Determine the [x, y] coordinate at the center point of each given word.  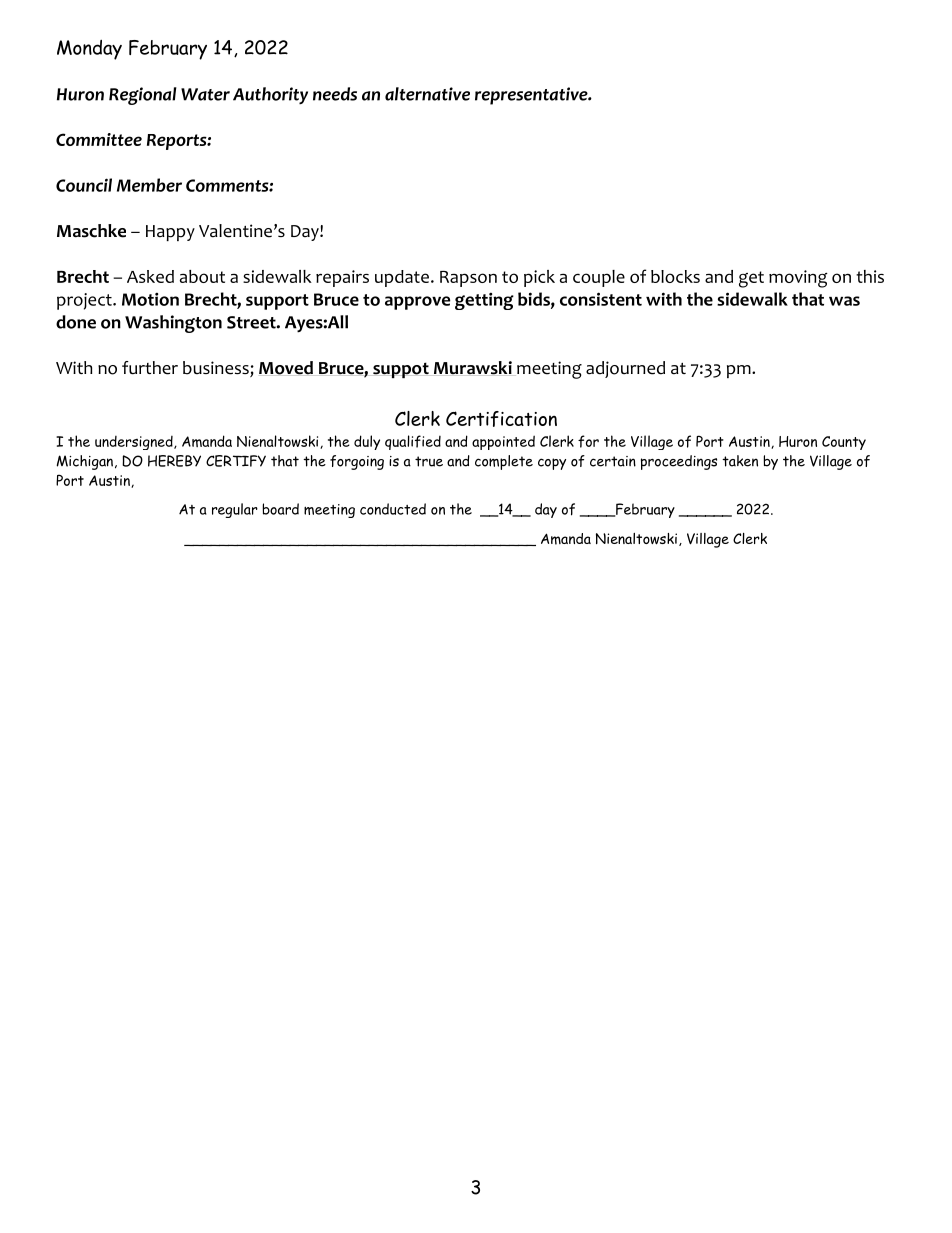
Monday [89, 50]
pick [539, 278]
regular [235, 510]
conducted [393, 509]
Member [149, 185]
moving [798, 279]
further [150, 368]
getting [484, 301]
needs [335, 94]
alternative [427, 94]
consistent [601, 299]
